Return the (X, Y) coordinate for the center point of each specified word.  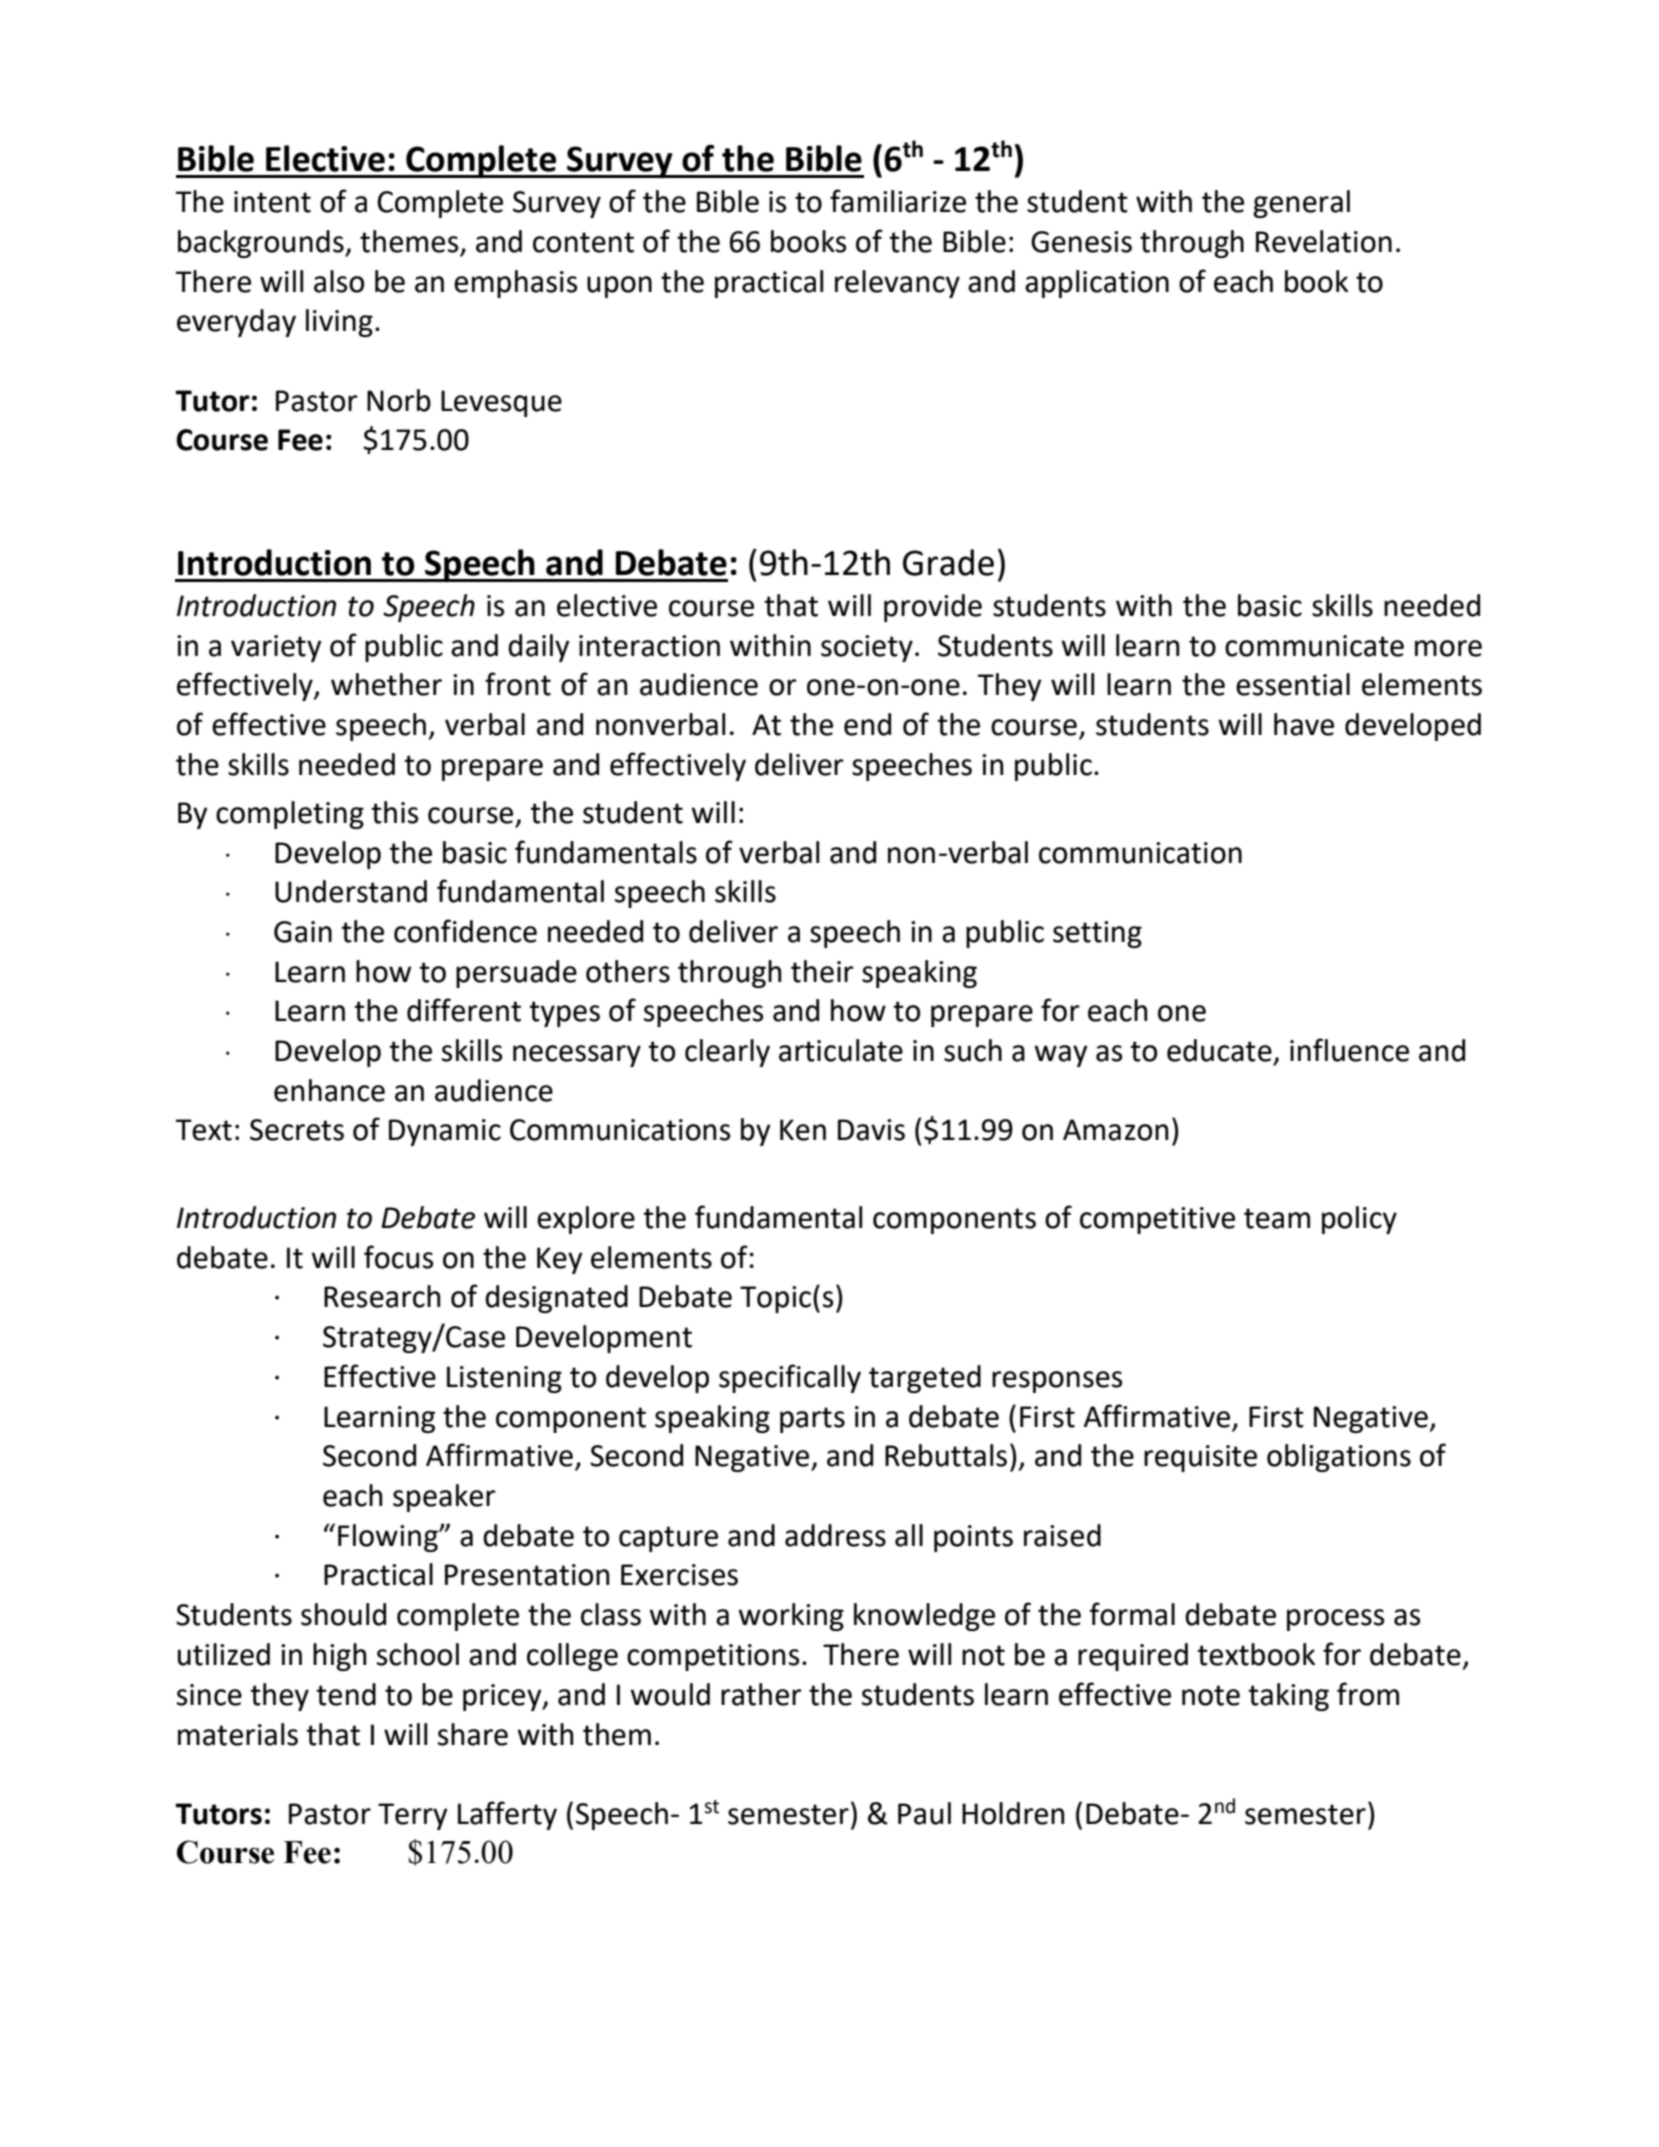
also (339, 281)
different (464, 1010)
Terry (413, 1816)
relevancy (897, 284)
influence (1349, 1050)
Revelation (1324, 241)
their (822, 971)
